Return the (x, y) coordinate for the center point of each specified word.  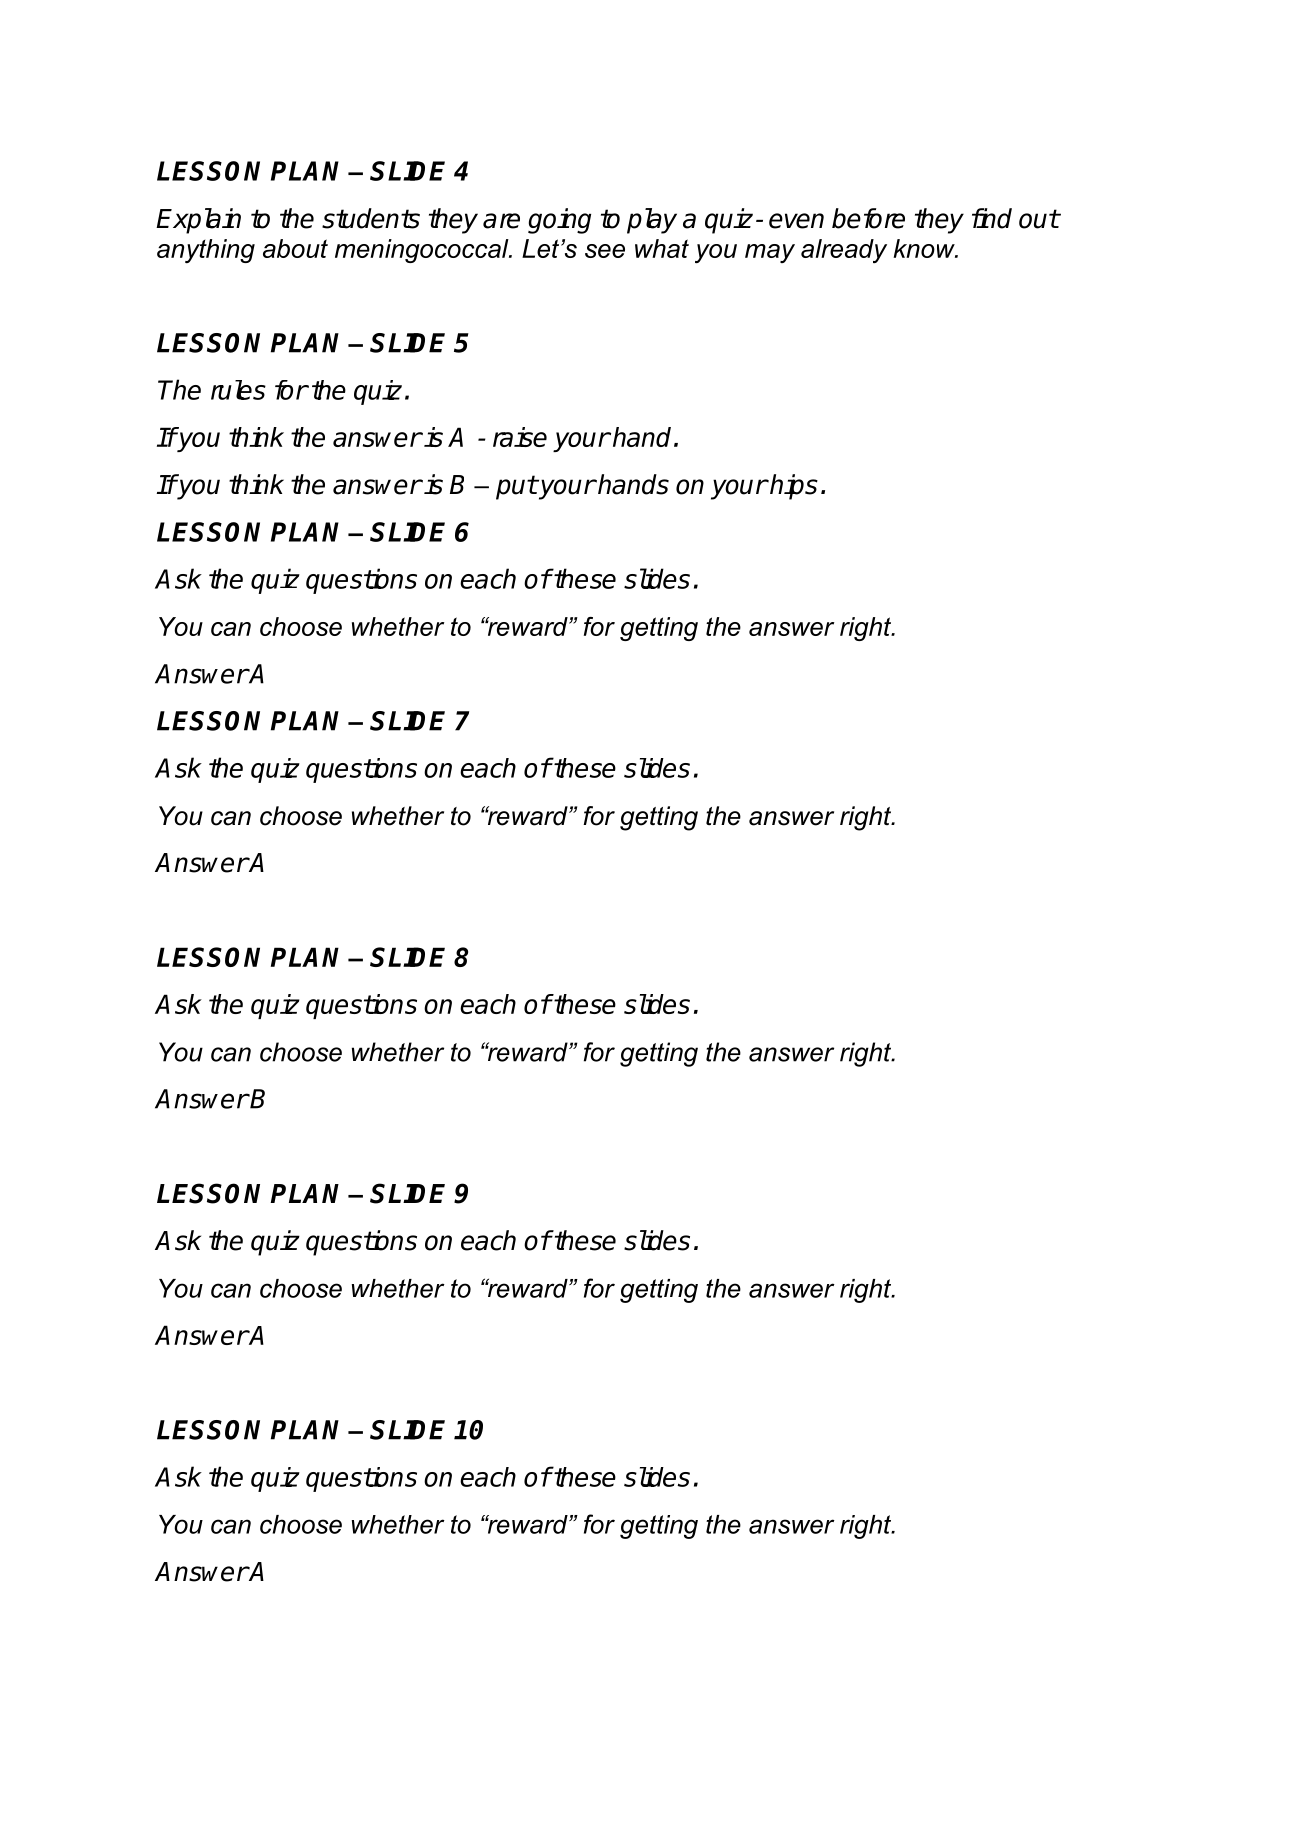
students (371, 218)
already (844, 251)
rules (238, 390)
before (868, 218)
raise (520, 437)
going (559, 221)
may (770, 253)
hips (793, 487)
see (605, 251)
